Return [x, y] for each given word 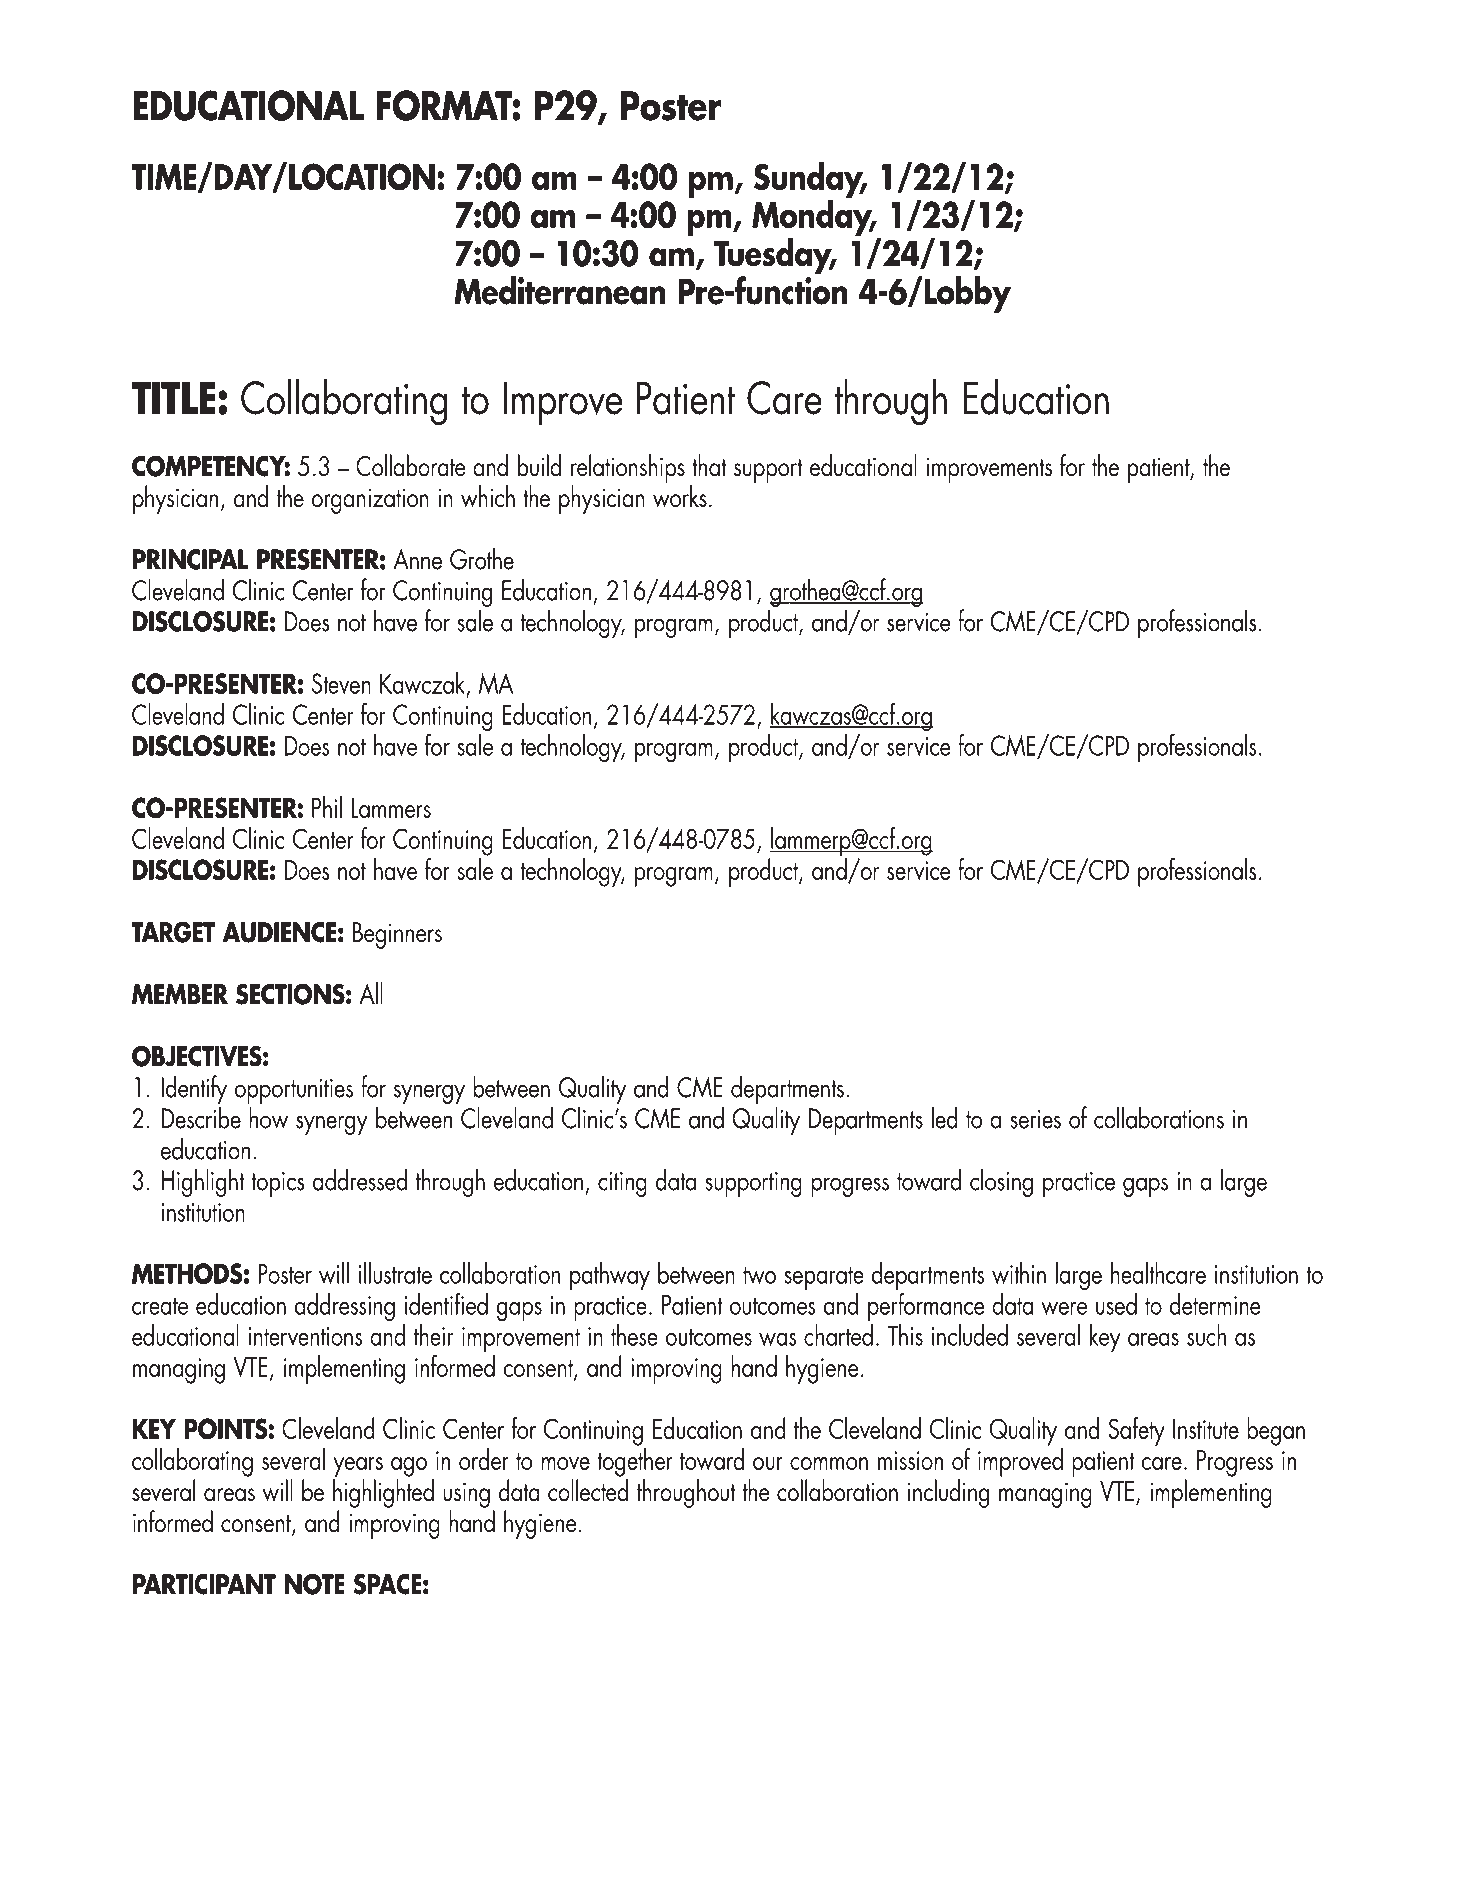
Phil [327, 807]
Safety [1136, 1431]
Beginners [397, 935]
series [1035, 1119]
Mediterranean [560, 290]
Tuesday [774, 257]
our [768, 1463]
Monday [813, 218]
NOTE [314, 1584]
